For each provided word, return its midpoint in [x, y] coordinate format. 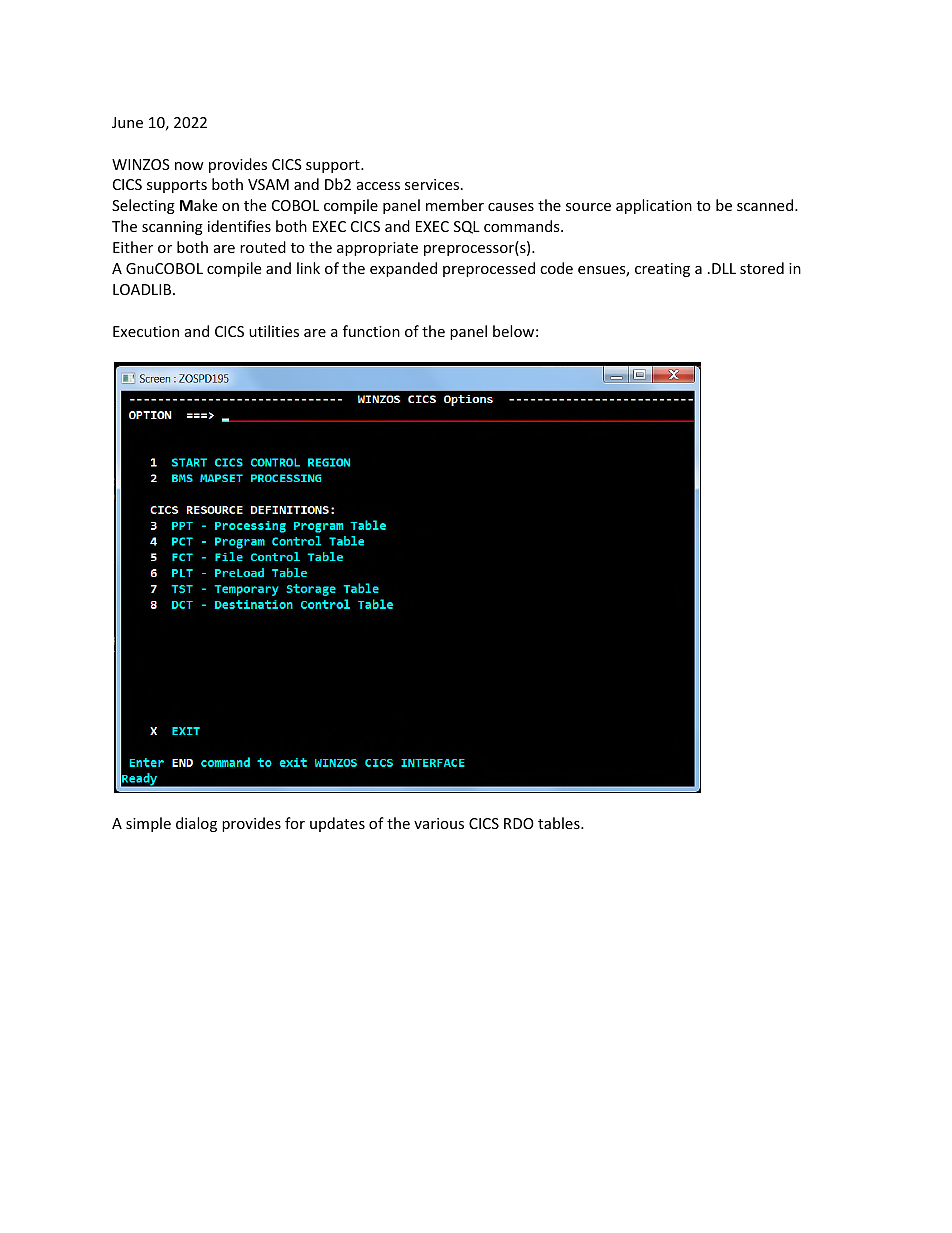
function [371, 331]
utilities [274, 331]
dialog [196, 824]
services [433, 184]
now [189, 166]
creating [662, 270]
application [654, 206]
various [439, 823]
